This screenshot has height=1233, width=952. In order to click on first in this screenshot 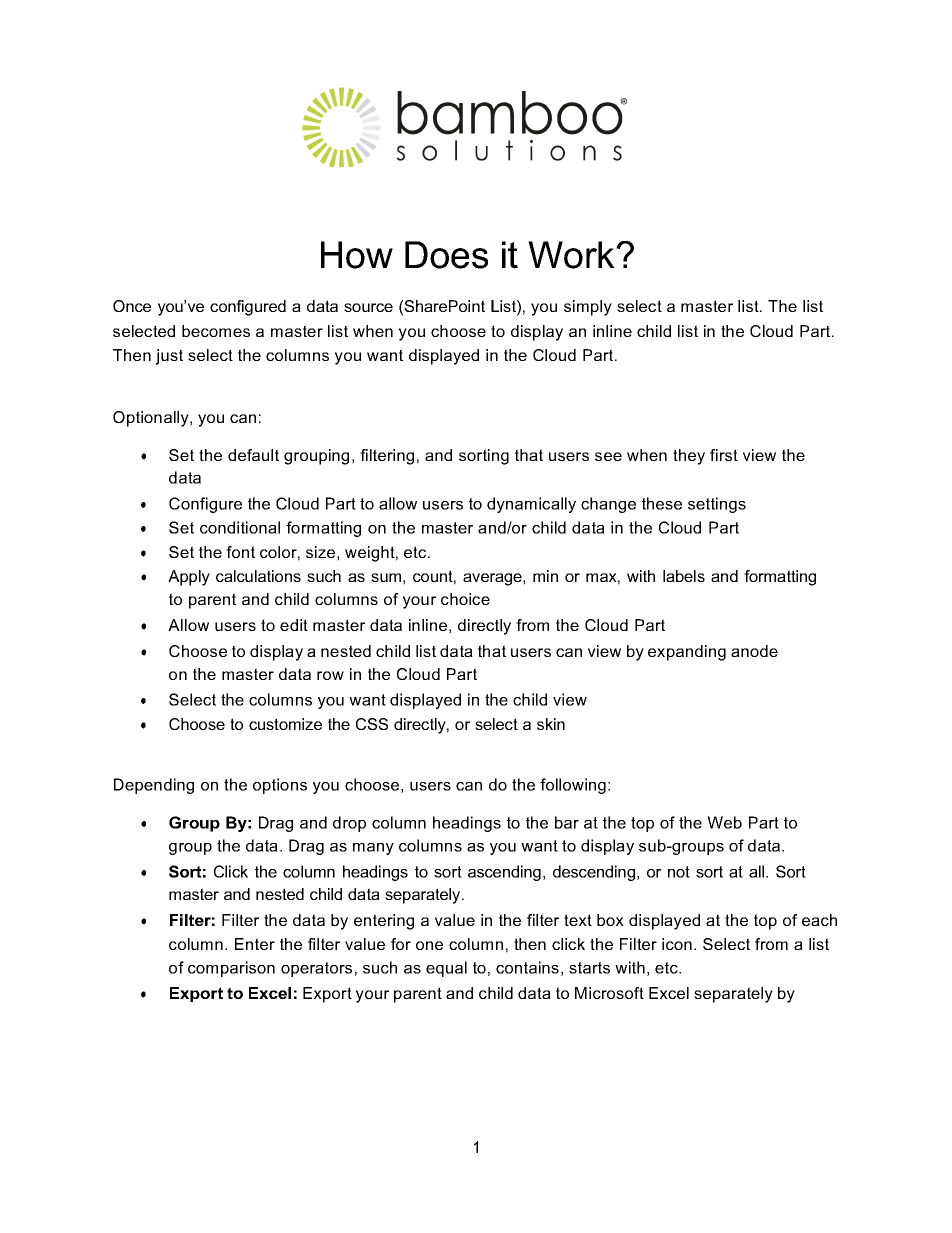, I will do `click(724, 455)`.
